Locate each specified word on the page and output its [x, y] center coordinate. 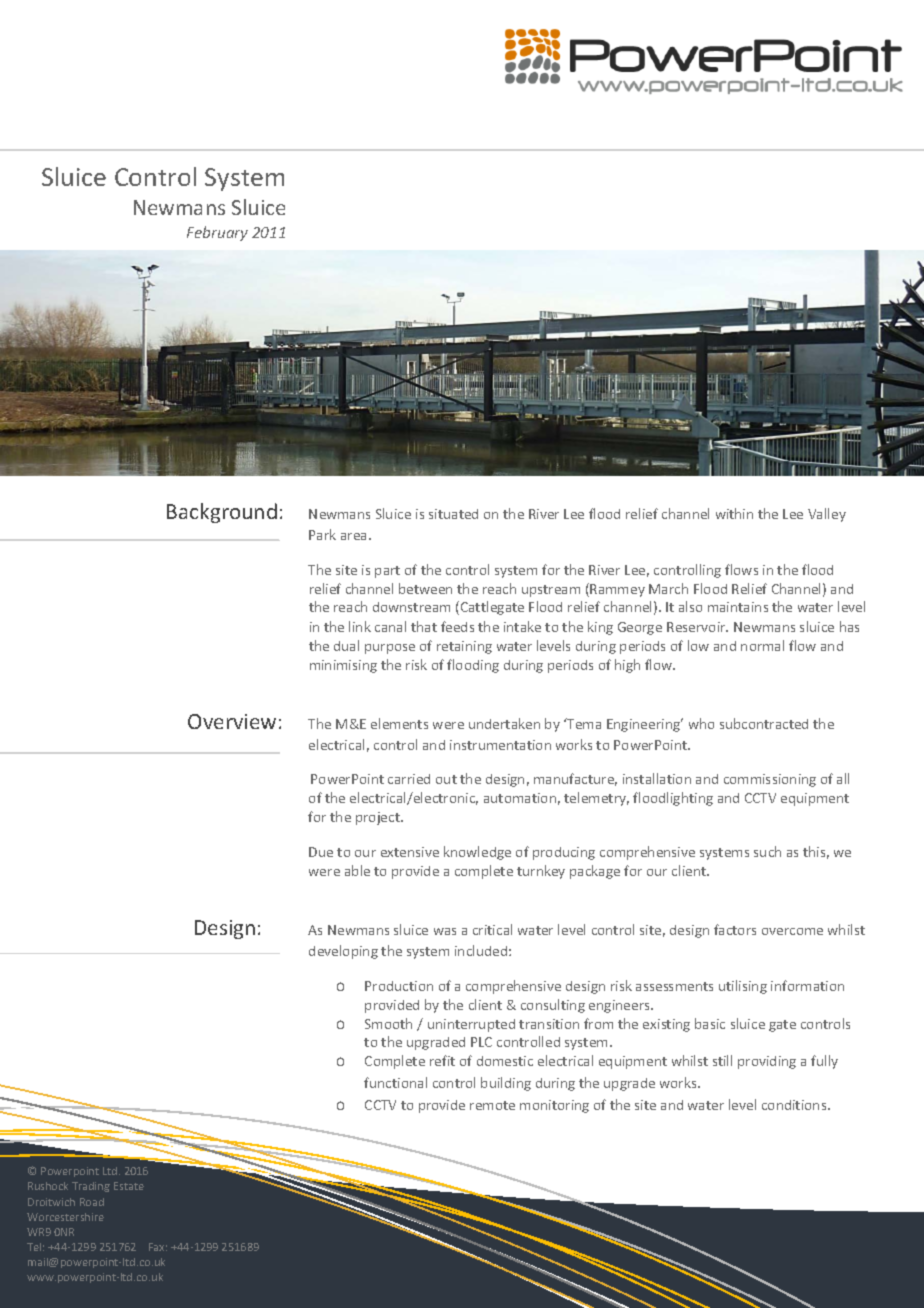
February [217, 233]
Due [321, 852]
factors [735, 929]
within [734, 513]
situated [453, 514]
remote [492, 1105]
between [425, 588]
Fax [158, 1247]
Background [222, 513]
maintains [738, 607]
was [445, 931]
